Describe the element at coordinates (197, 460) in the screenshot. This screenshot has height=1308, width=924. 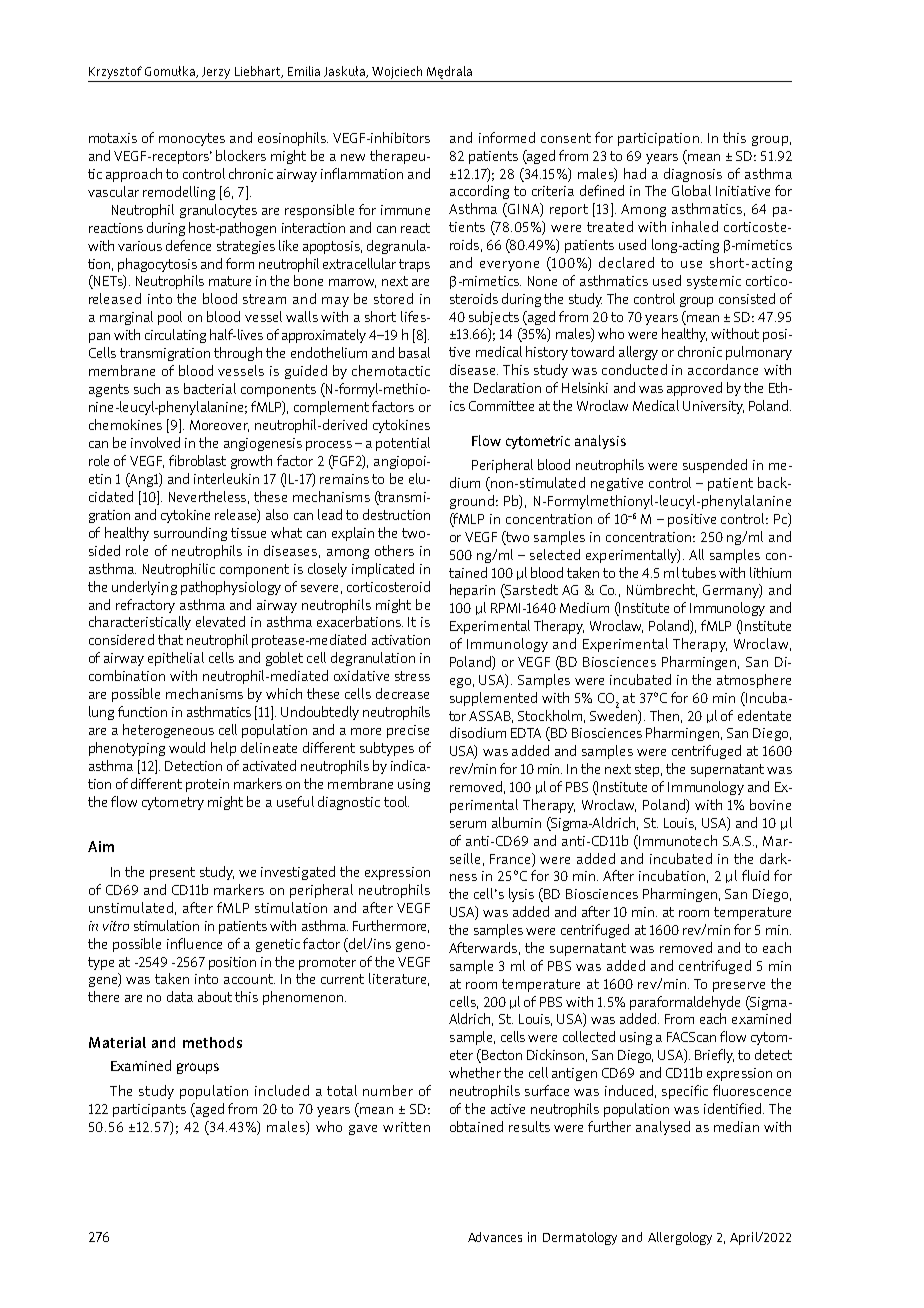
I see `fibroblast` at that location.
